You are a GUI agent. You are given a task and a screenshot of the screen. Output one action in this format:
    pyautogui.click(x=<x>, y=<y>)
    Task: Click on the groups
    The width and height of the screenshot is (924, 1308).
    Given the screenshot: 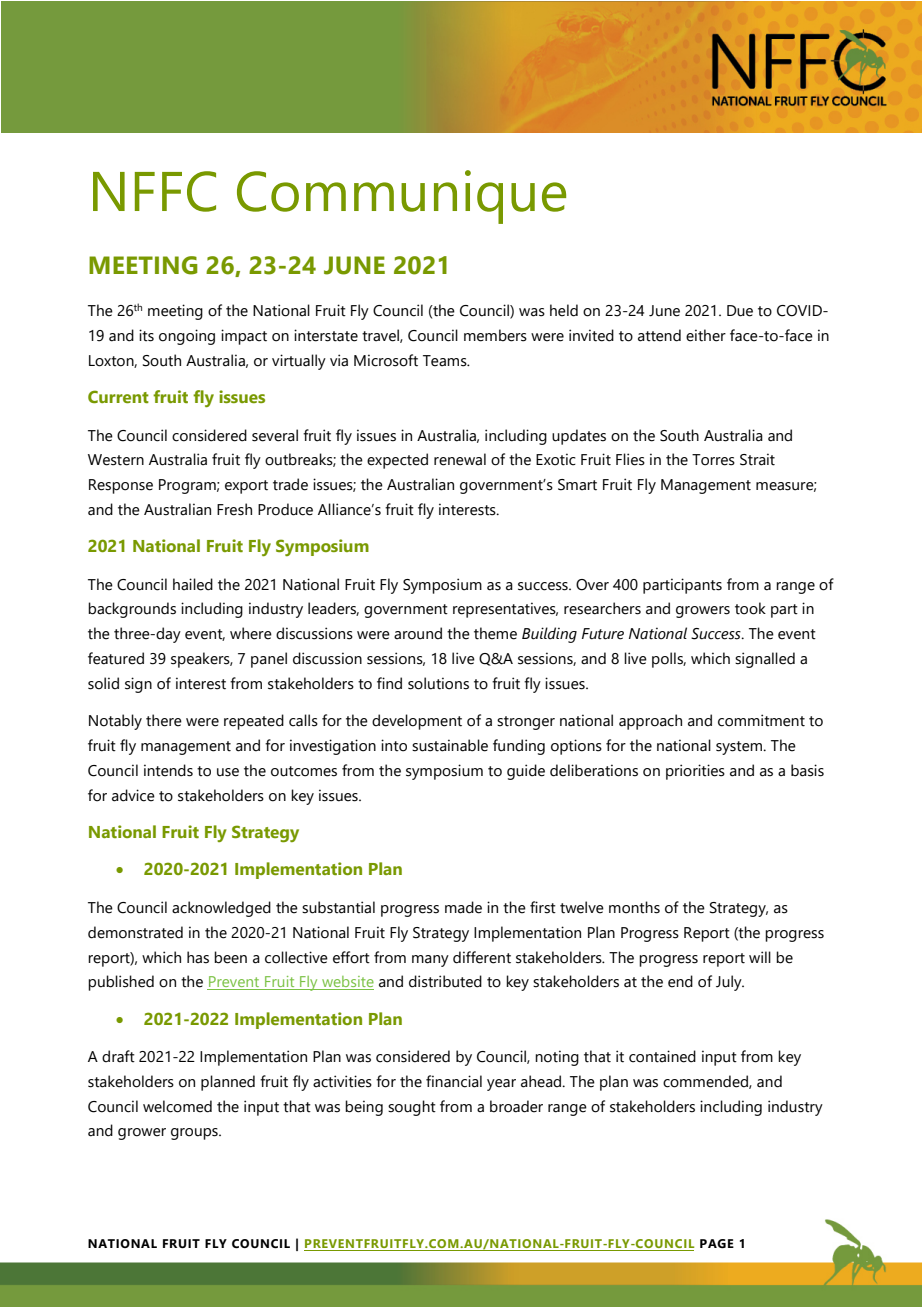 What is the action you would take?
    pyautogui.click(x=195, y=1134)
